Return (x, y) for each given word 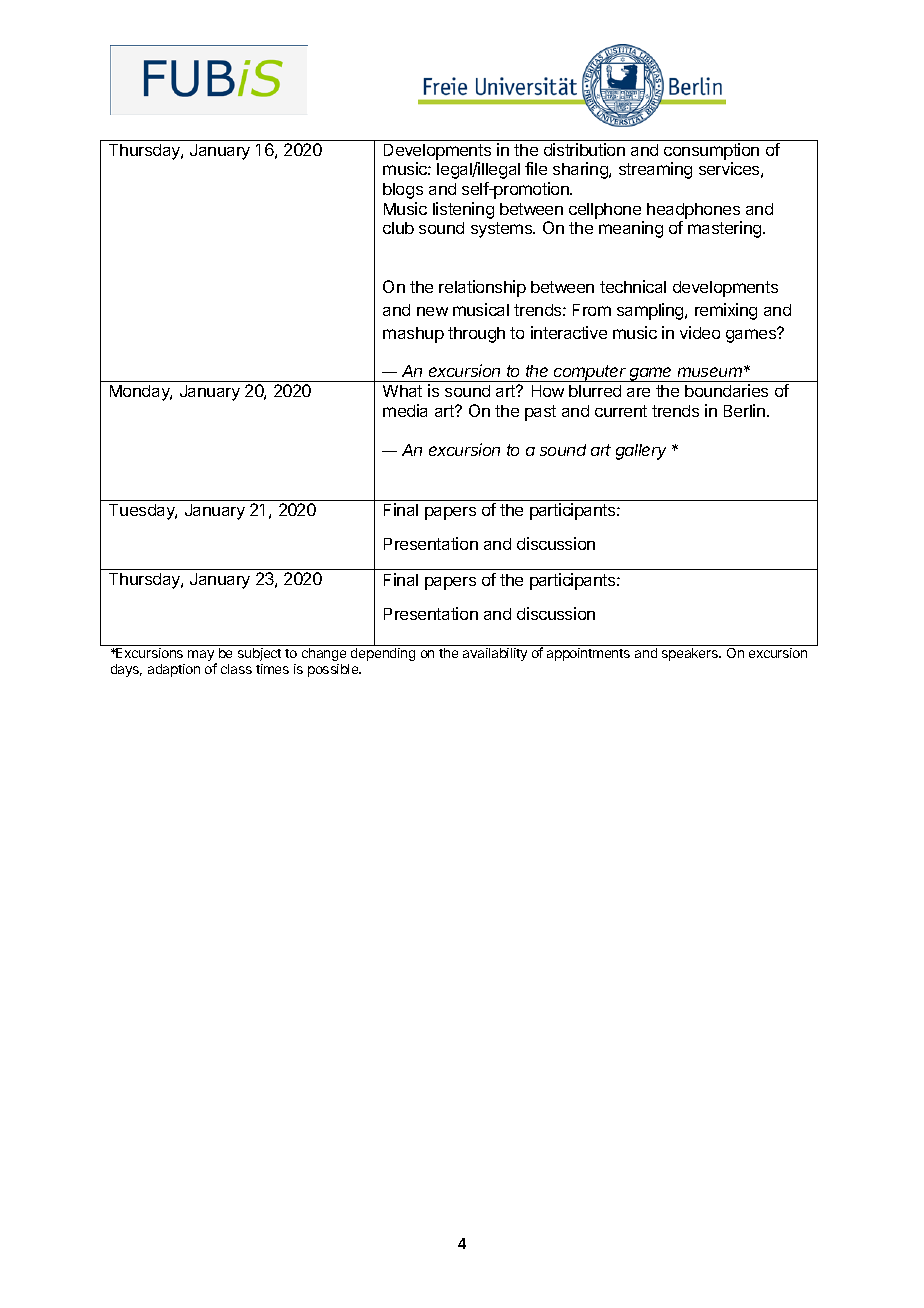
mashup (413, 335)
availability (495, 654)
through (476, 335)
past (540, 413)
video (700, 332)
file (536, 168)
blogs (403, 191)
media (405, 410)
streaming (655, 170)
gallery (641, 452)
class (236, 669)
